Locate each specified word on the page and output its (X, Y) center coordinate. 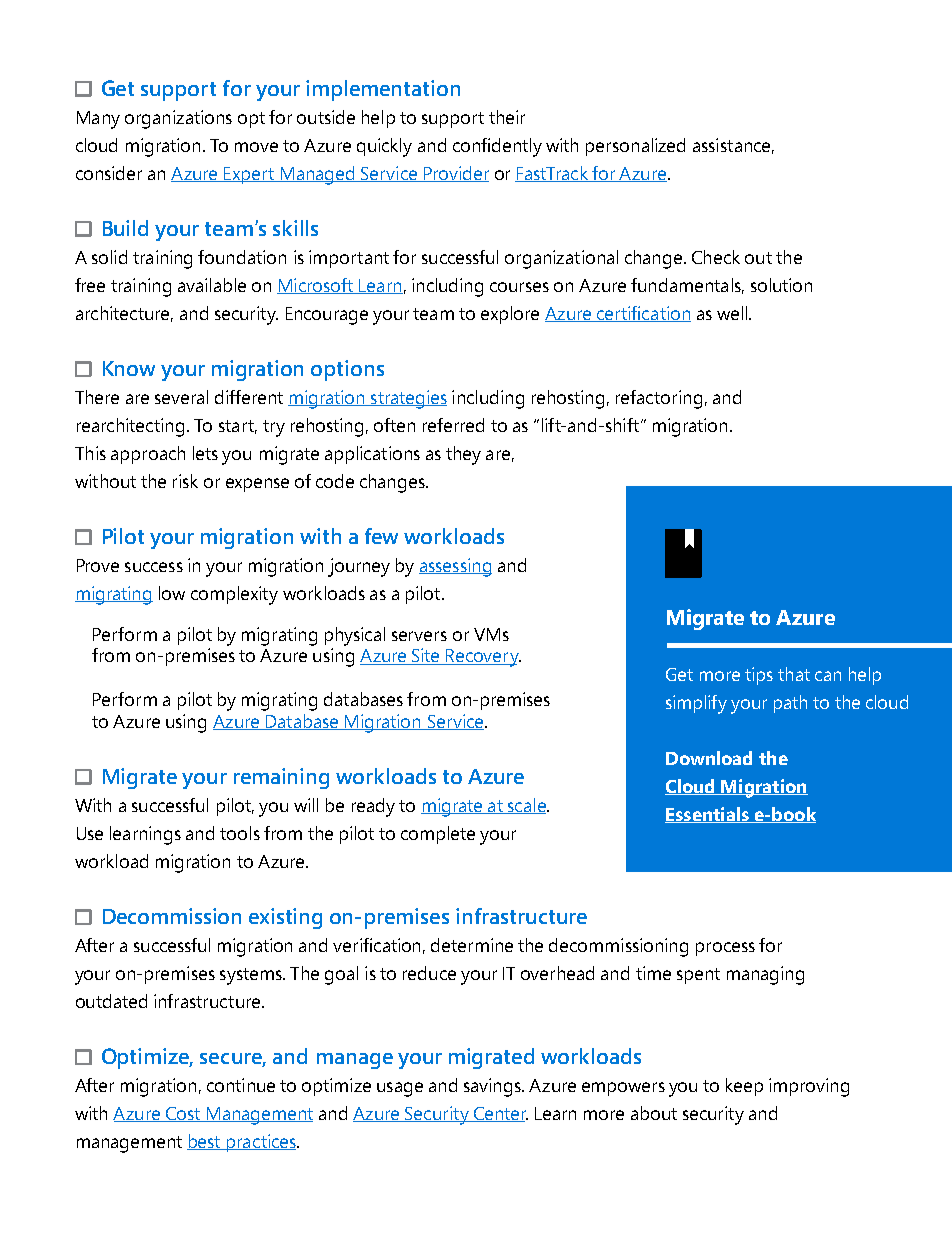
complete (438, 835)
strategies (408, 399)
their (507, 117)
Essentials (708, 815)
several (181, 397)
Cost (183, 1114)
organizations (178, 119)
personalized (635, 147)
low (172, 593)
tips (759, 676)
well (732, 313)
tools (240, 833)
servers (419, 636)
